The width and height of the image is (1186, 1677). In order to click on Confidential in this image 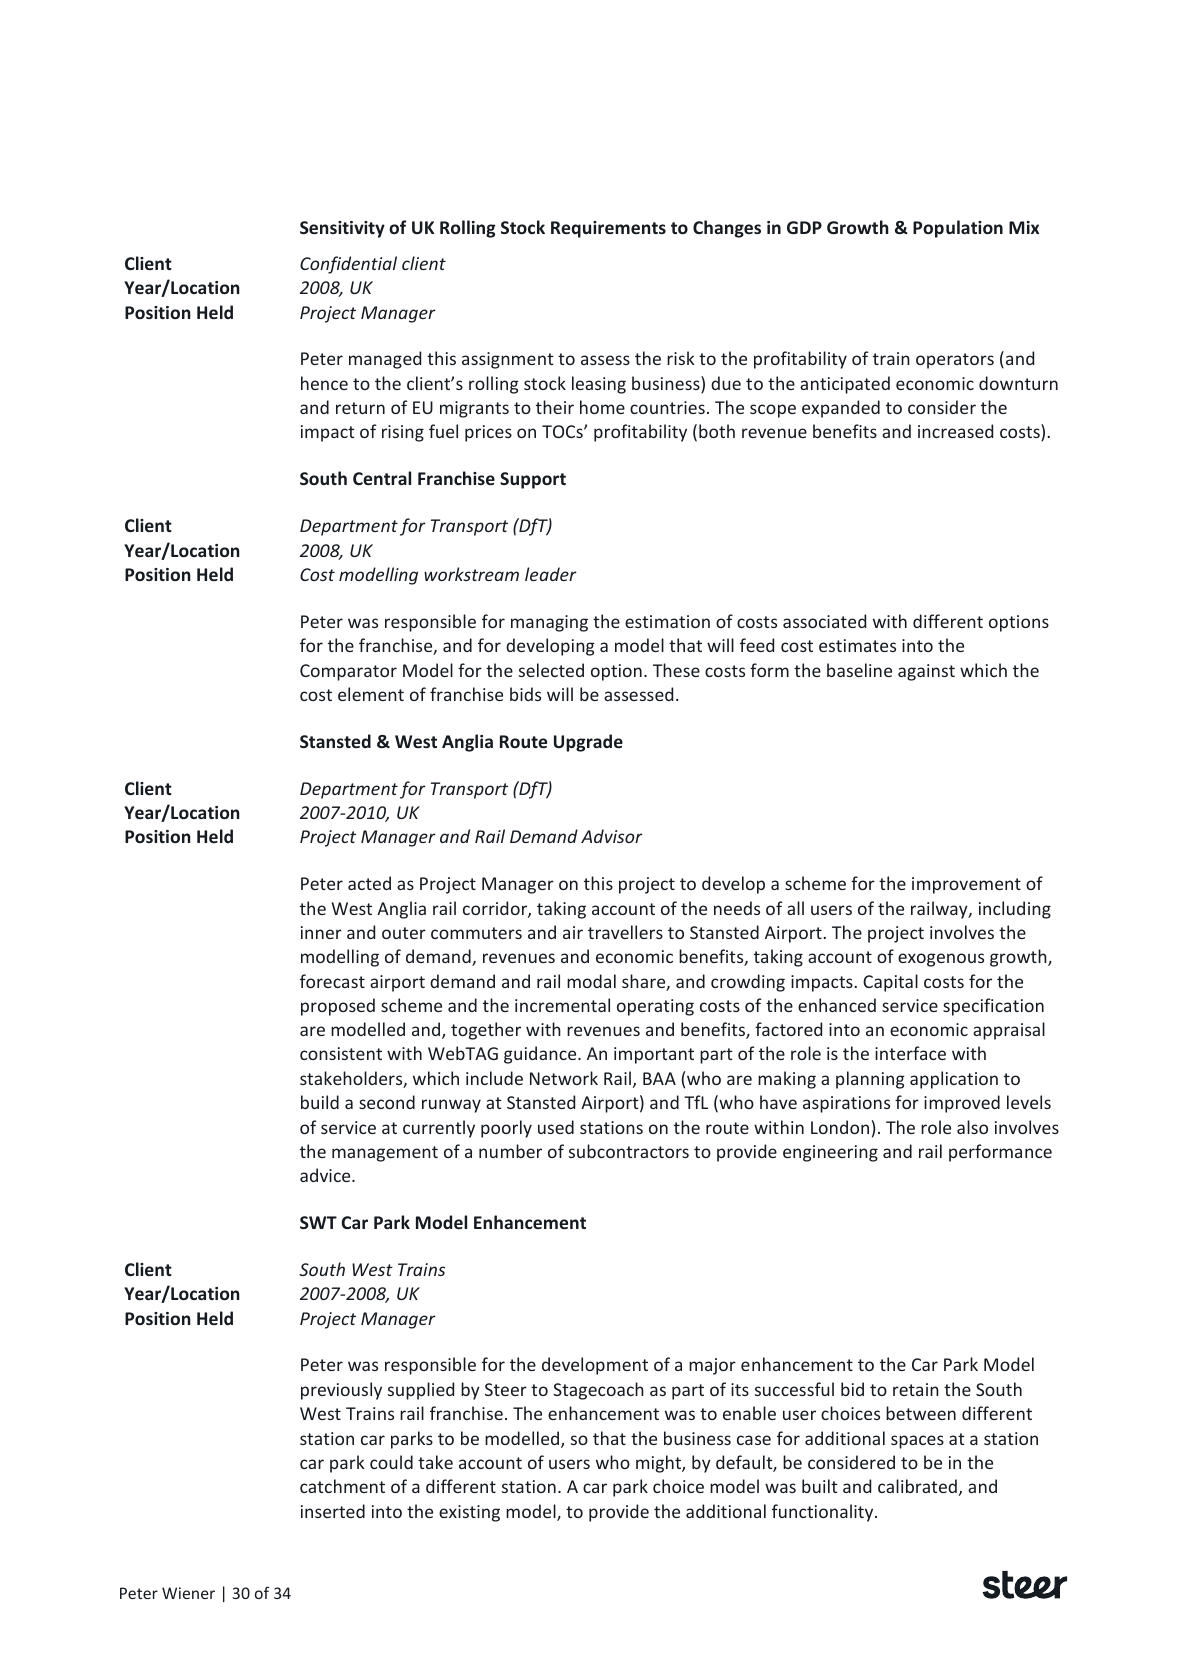, I will do `click(348, 265)`.
